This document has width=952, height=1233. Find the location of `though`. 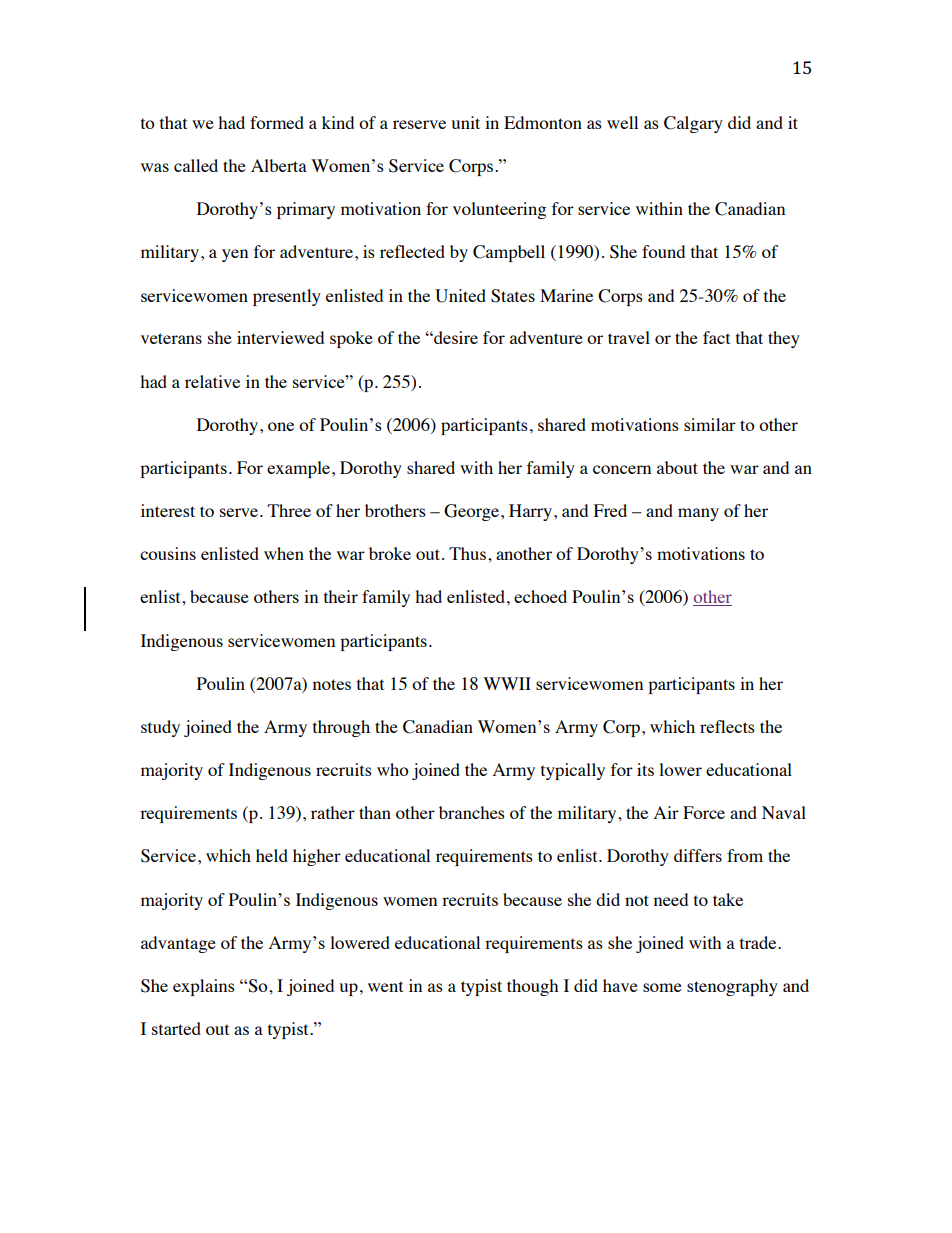

though is located at coordinates (532, 987).
